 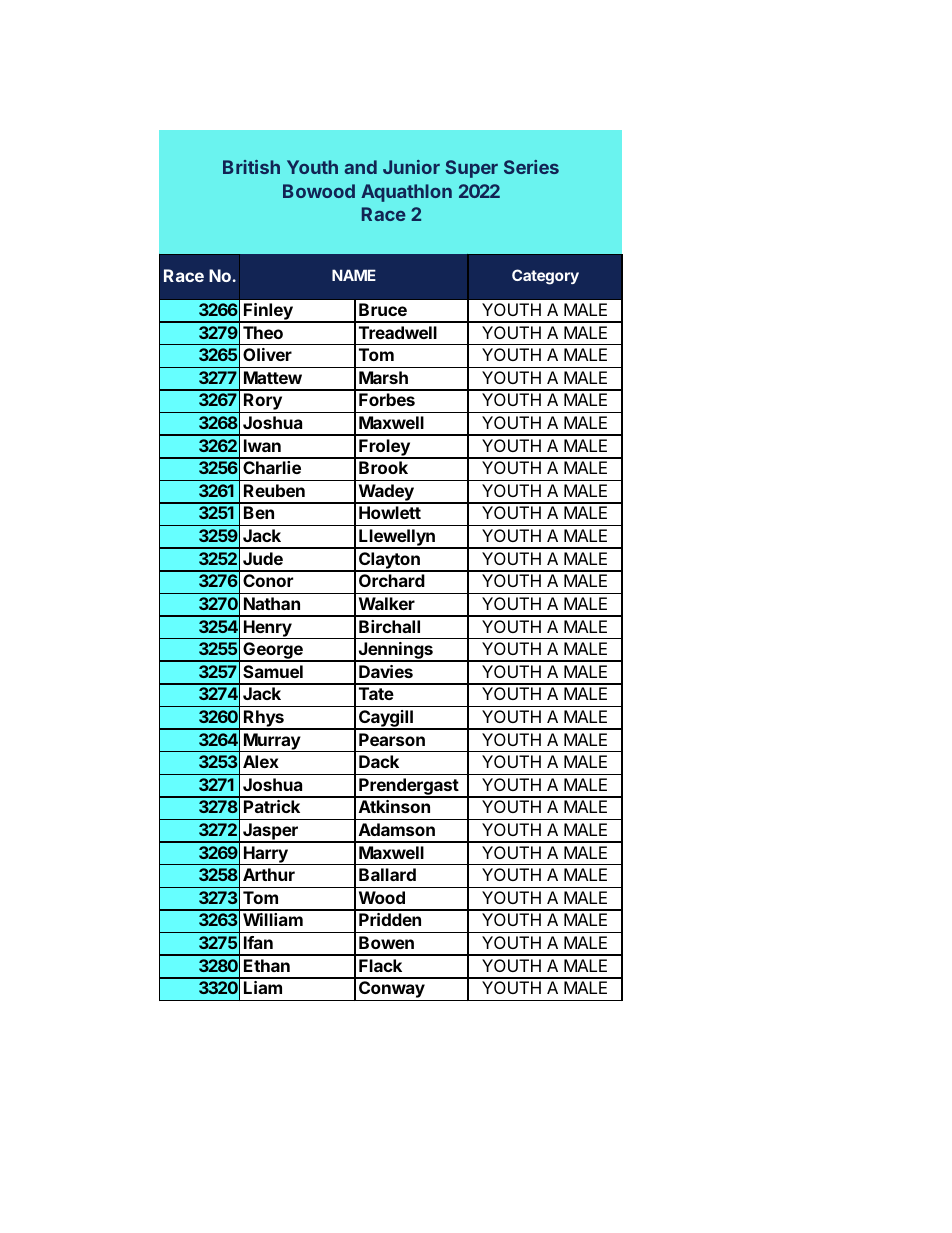 What do you see at coordinates (397, 539) in the screenshot?
I see `Llewellyn` at bounding box center [397, 539].
